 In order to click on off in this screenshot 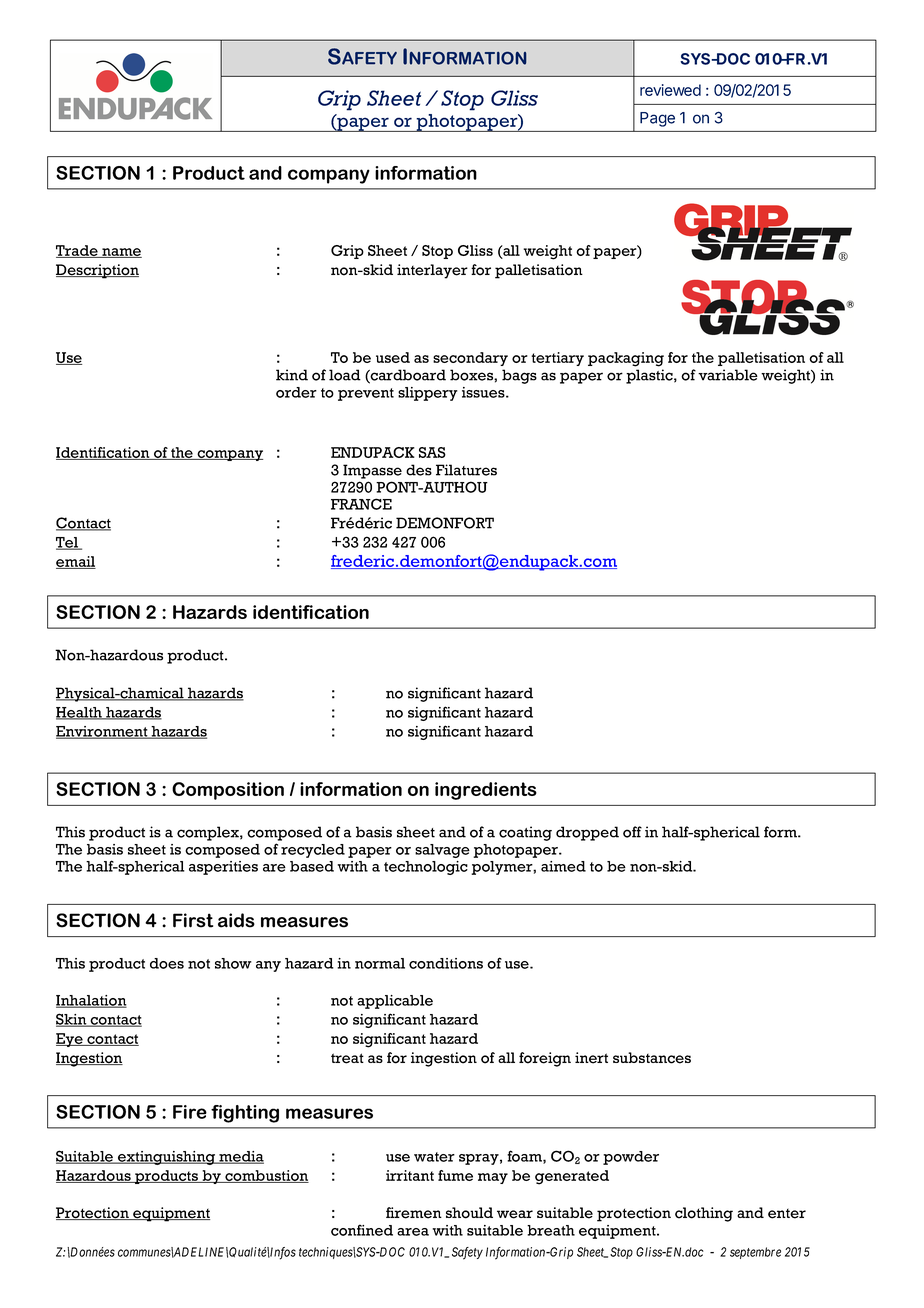, I will do `click(632, 832)`.
